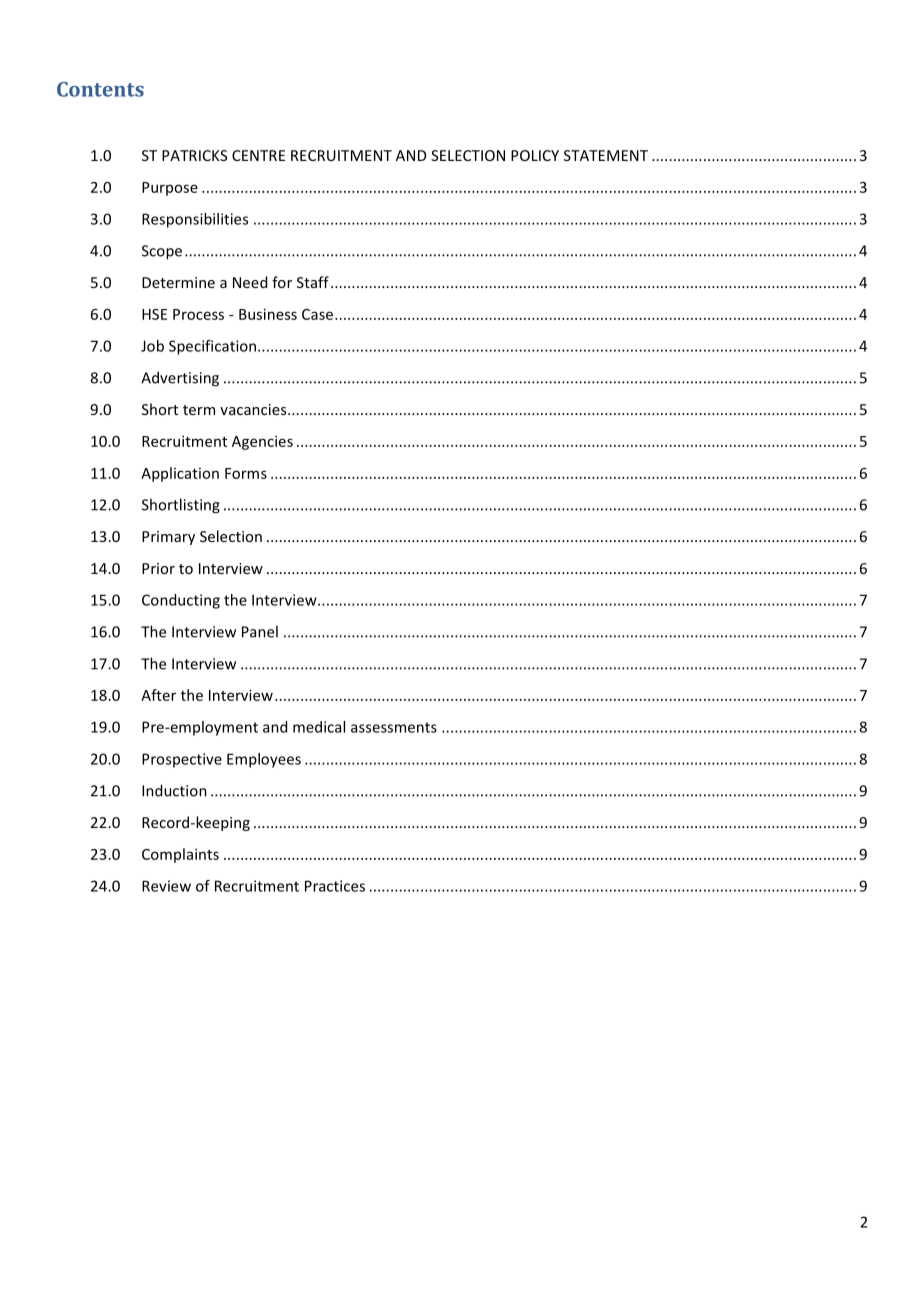 The width and height of the page is (924, 1308). I want to click on medical, so click(319, 727).
